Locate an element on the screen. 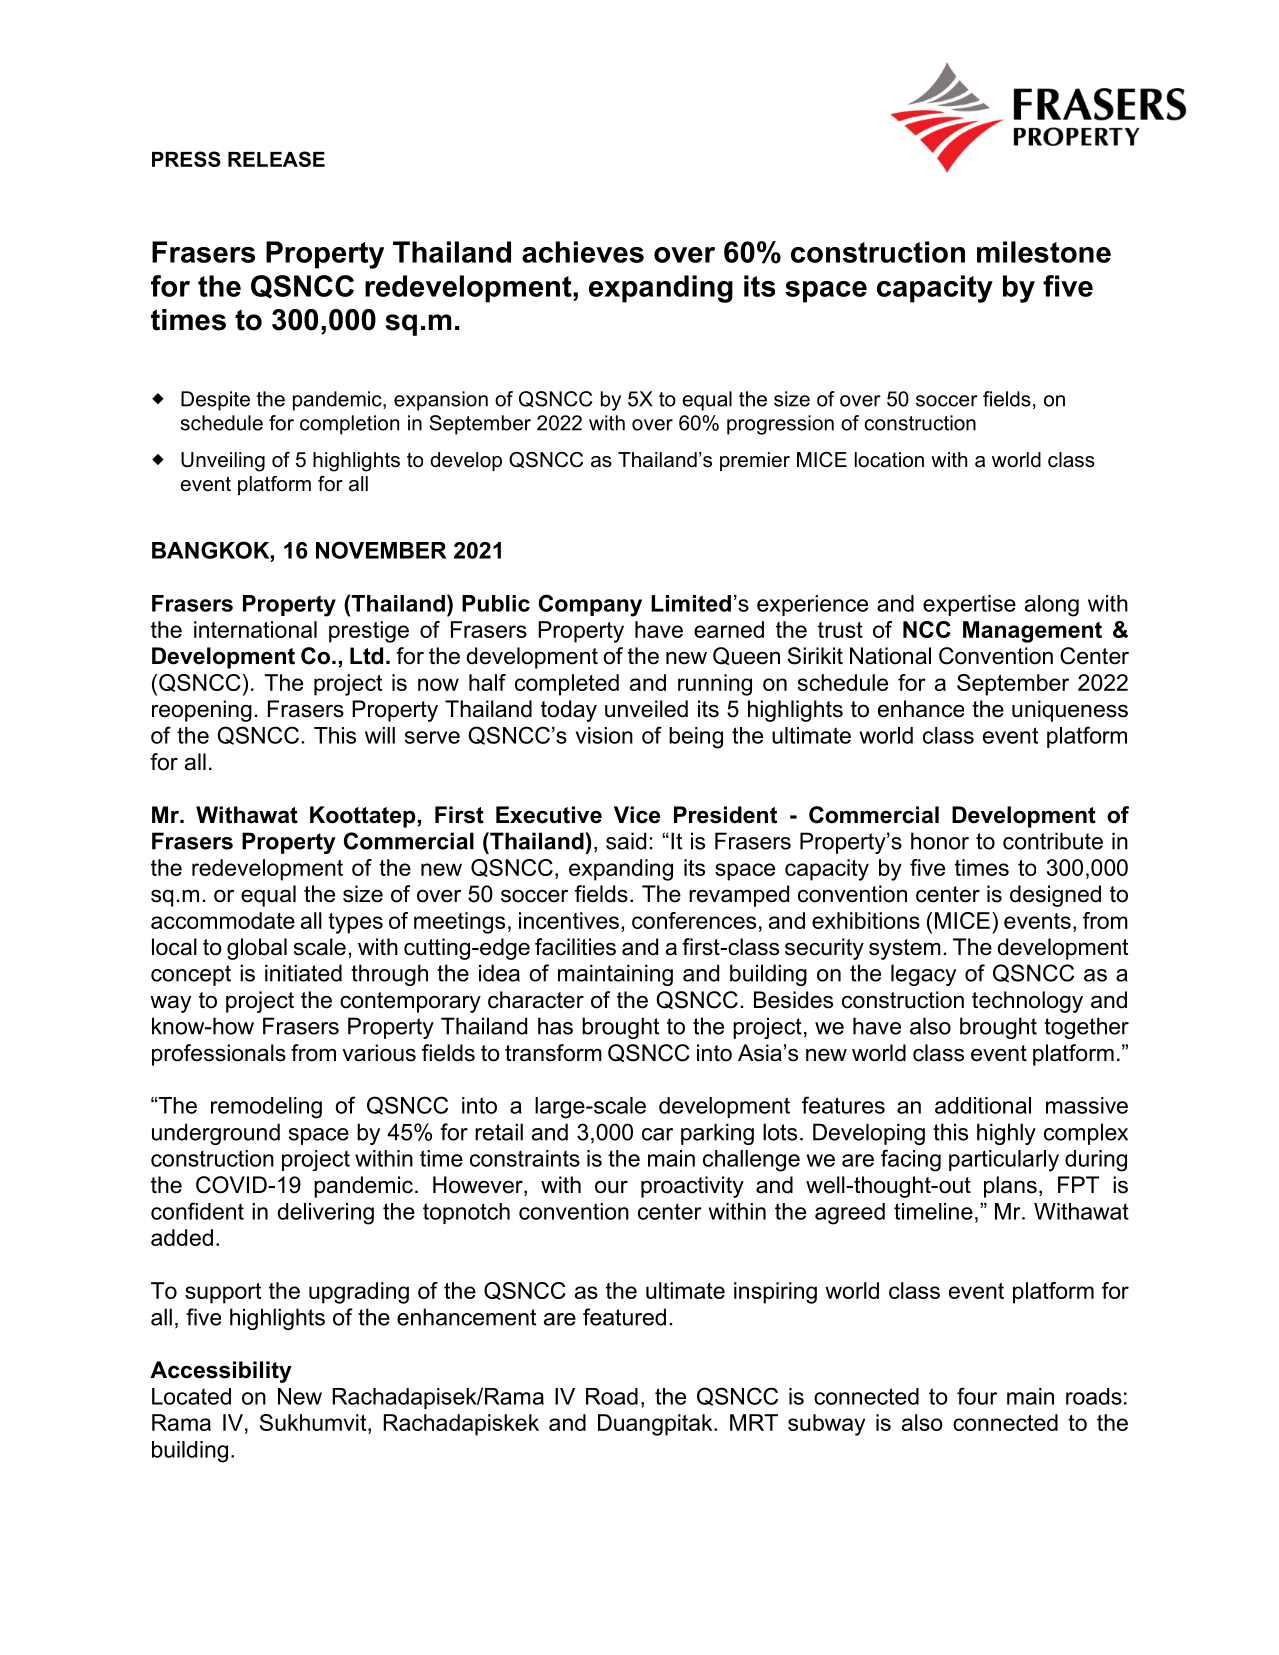 The height and width of the screenshot is (1655, 1279). milestone is located at coordinates (1044, 252).
